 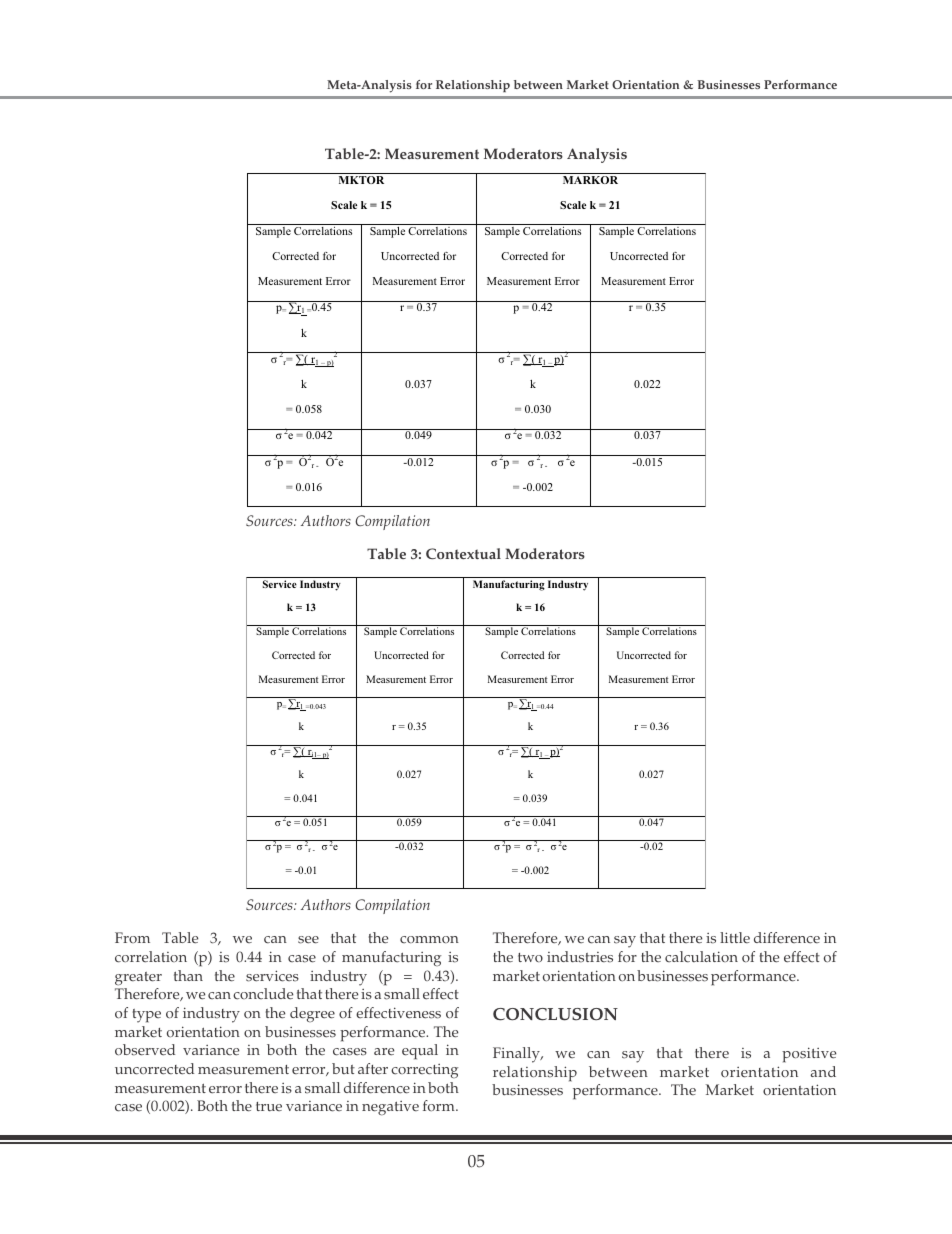 What do you see at coordinates (429, 940) in the screenshot?
I see `common` at bounding box center [429, 940].
